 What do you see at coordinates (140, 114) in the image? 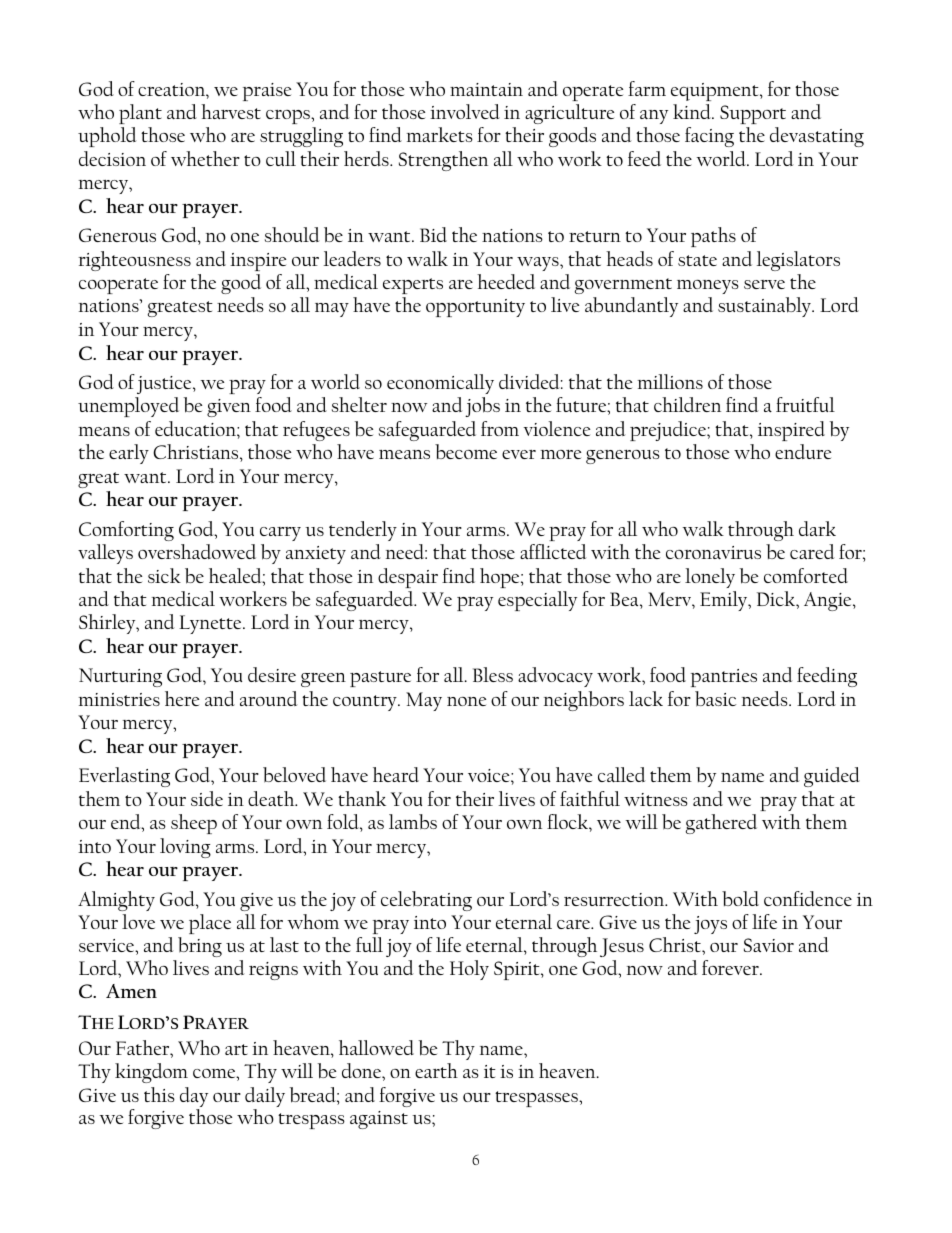
I see `plant` at bounding box center [140, 114].
